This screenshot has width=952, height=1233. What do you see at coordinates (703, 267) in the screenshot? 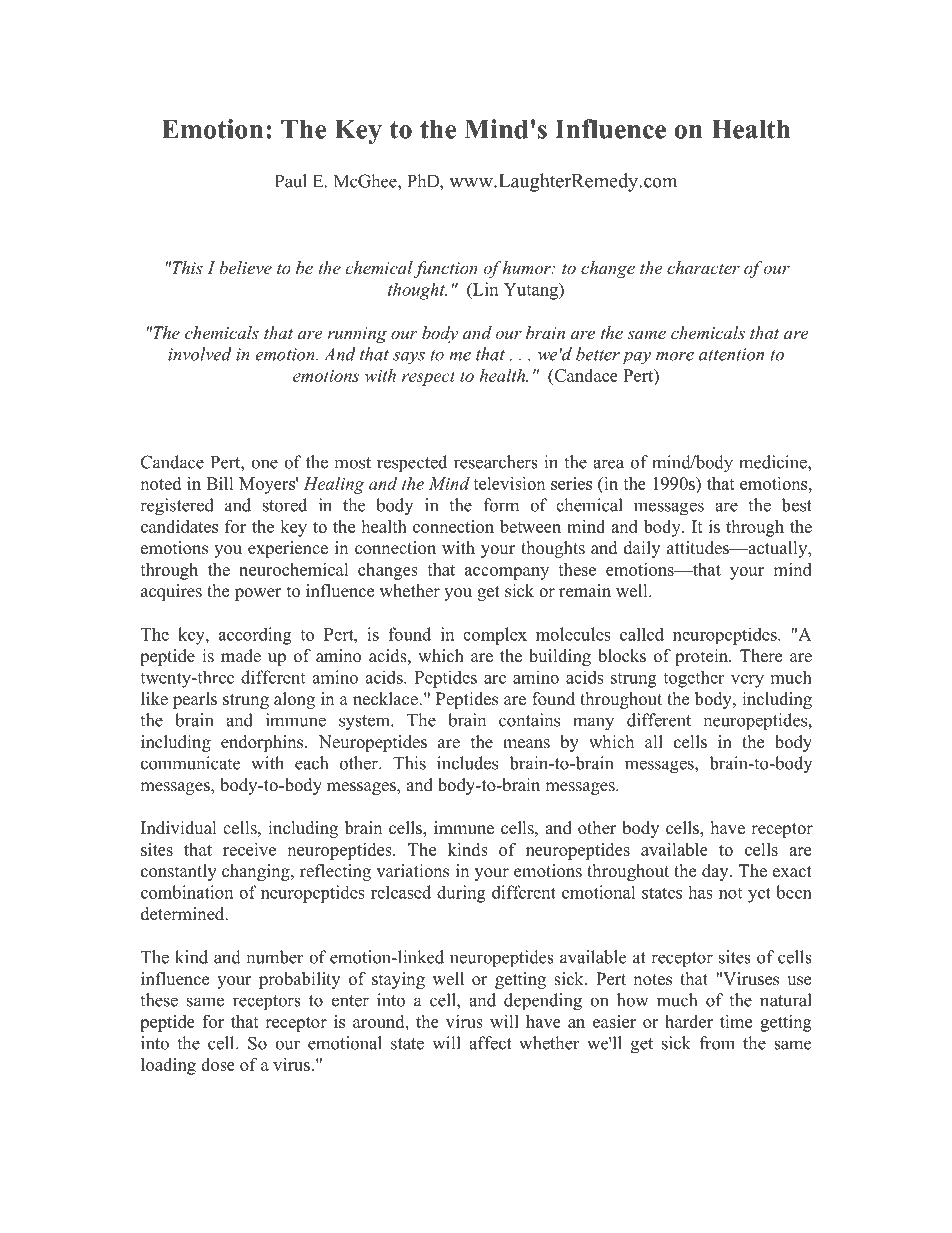
I see `character` at bounding box center [703, 267].
